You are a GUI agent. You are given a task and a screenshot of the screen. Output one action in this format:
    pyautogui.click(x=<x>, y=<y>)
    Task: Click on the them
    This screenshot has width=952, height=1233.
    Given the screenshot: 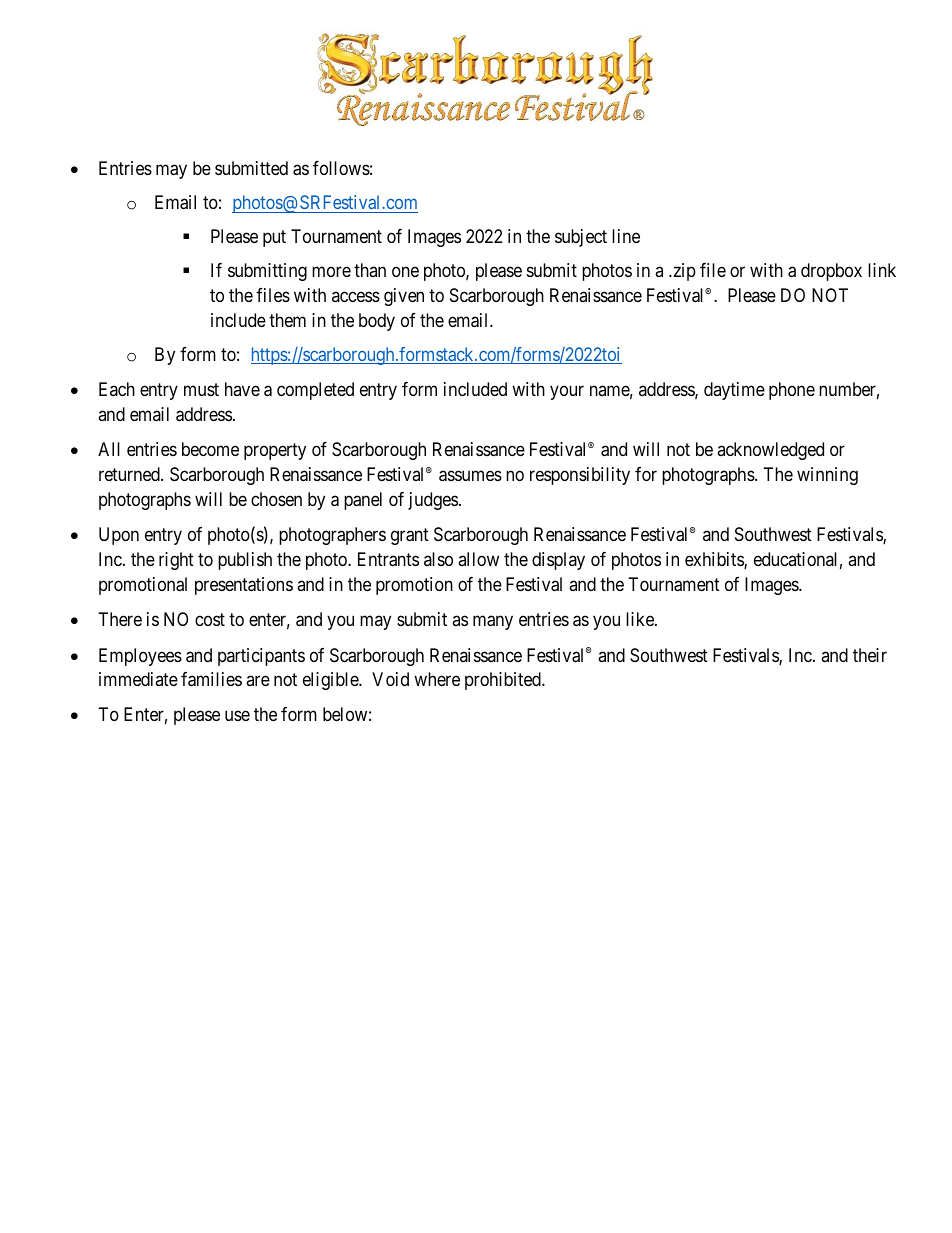 What is the action you would take?
    pyautogui.click(x=287, y=320)
